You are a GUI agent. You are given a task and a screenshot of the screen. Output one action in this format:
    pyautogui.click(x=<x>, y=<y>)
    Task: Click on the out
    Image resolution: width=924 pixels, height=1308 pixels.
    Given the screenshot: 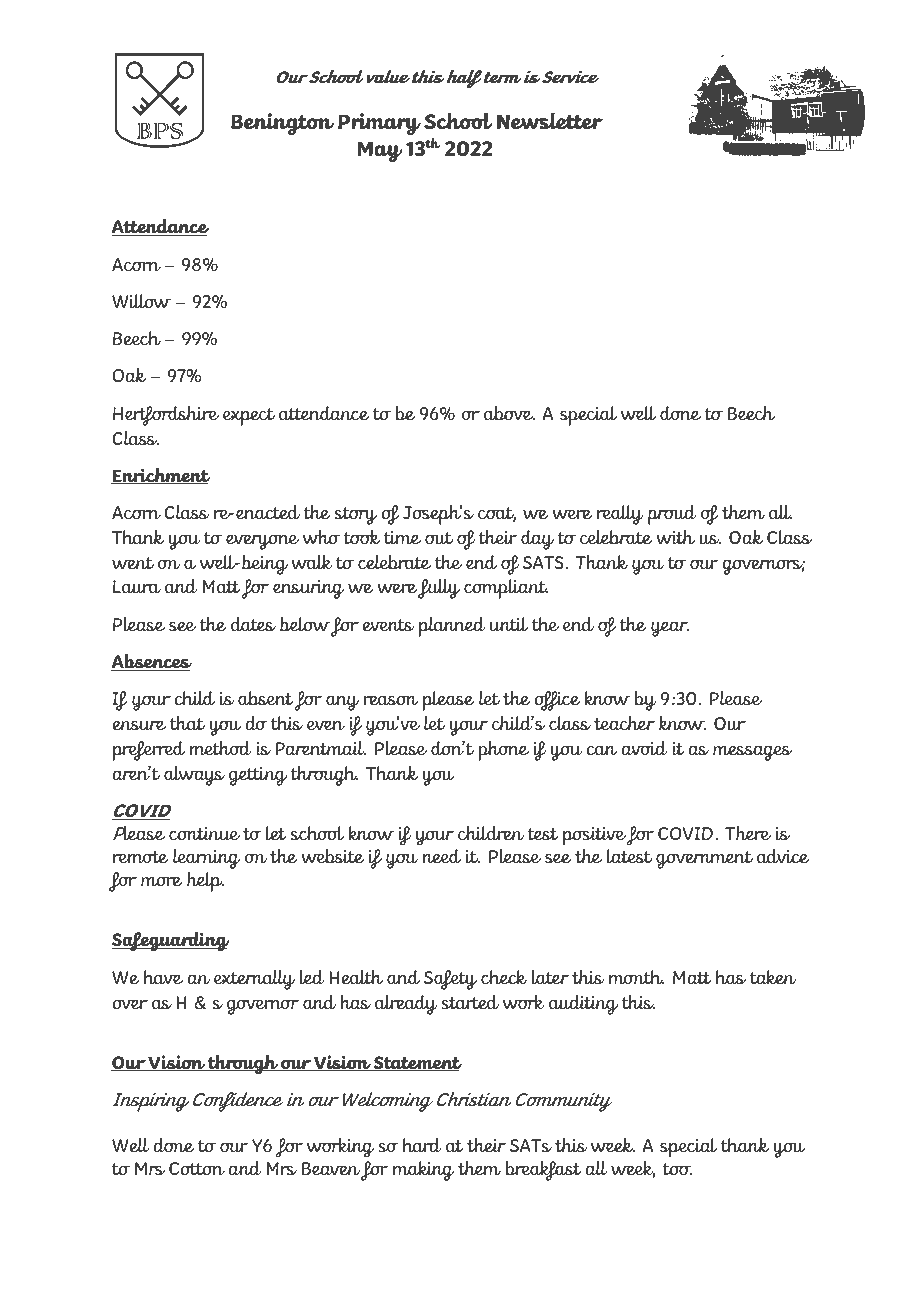 What is the action you would take?
    pyautogui.click(x=439, y=538)
